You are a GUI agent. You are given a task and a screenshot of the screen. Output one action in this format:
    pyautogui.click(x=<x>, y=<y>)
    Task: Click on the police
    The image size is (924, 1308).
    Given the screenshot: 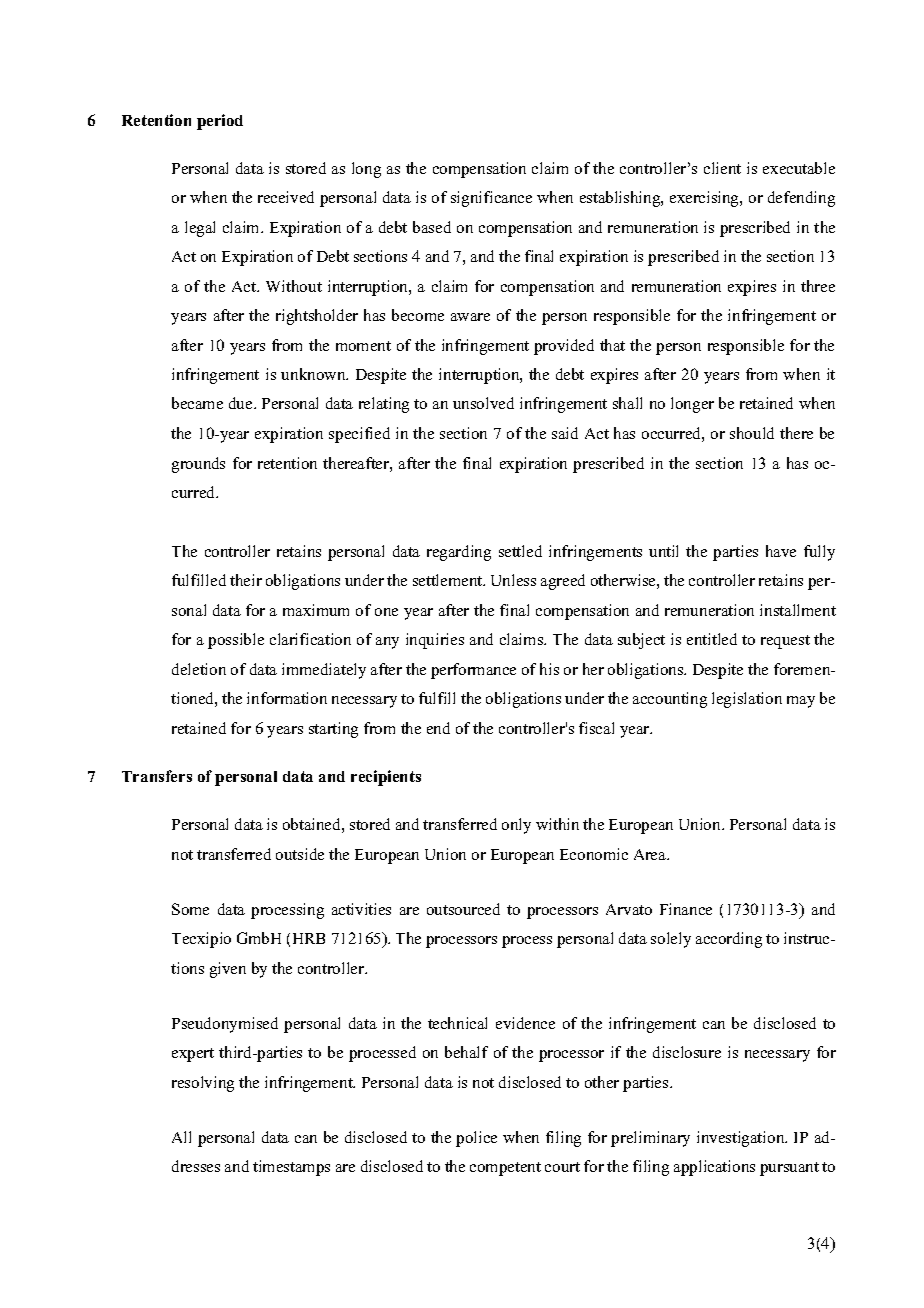 What is the action you would take?
    pyautogui.click(x=476, y=1139)
